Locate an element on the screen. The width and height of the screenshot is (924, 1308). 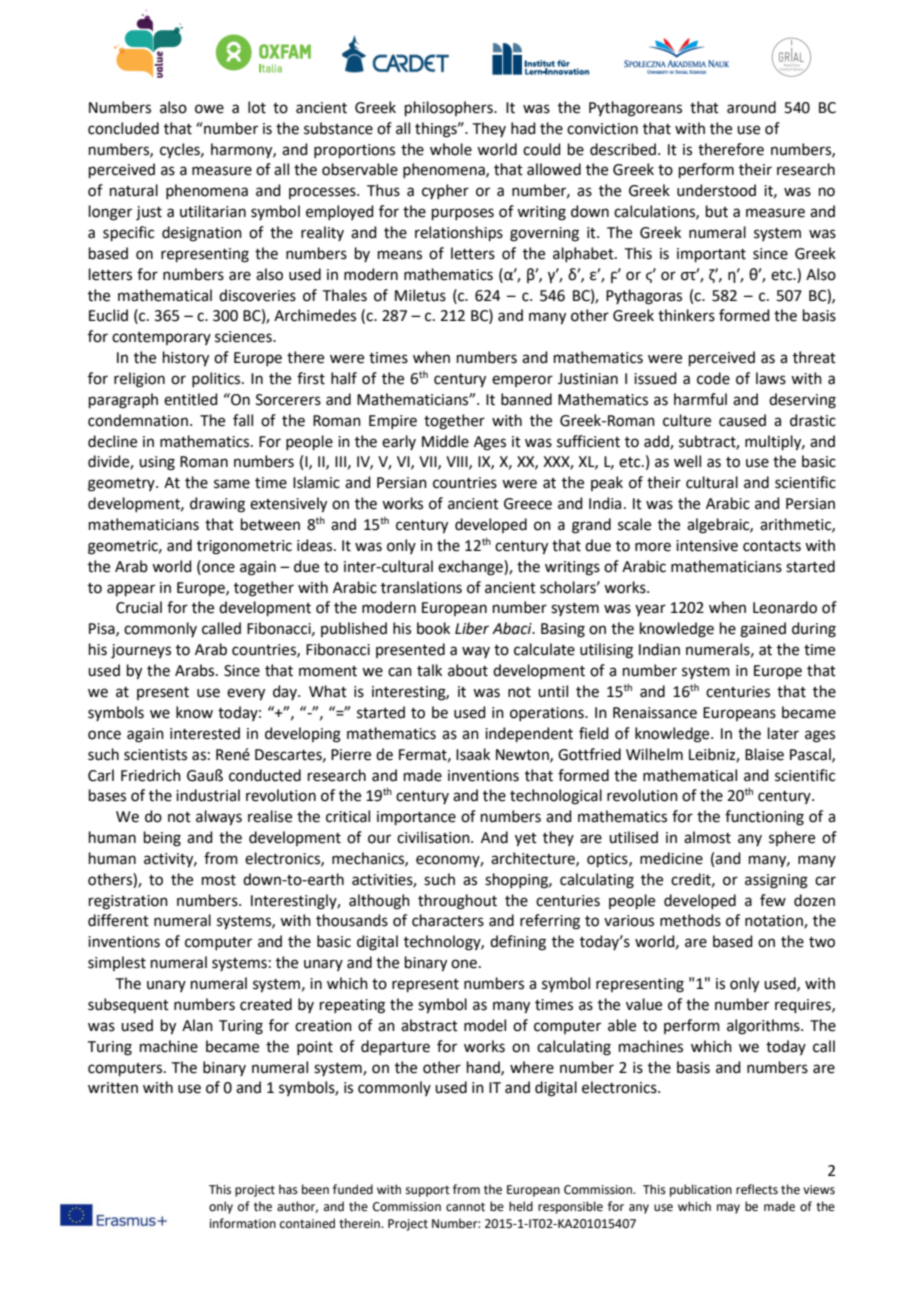
concluded is located at coordinates (123, 128).
